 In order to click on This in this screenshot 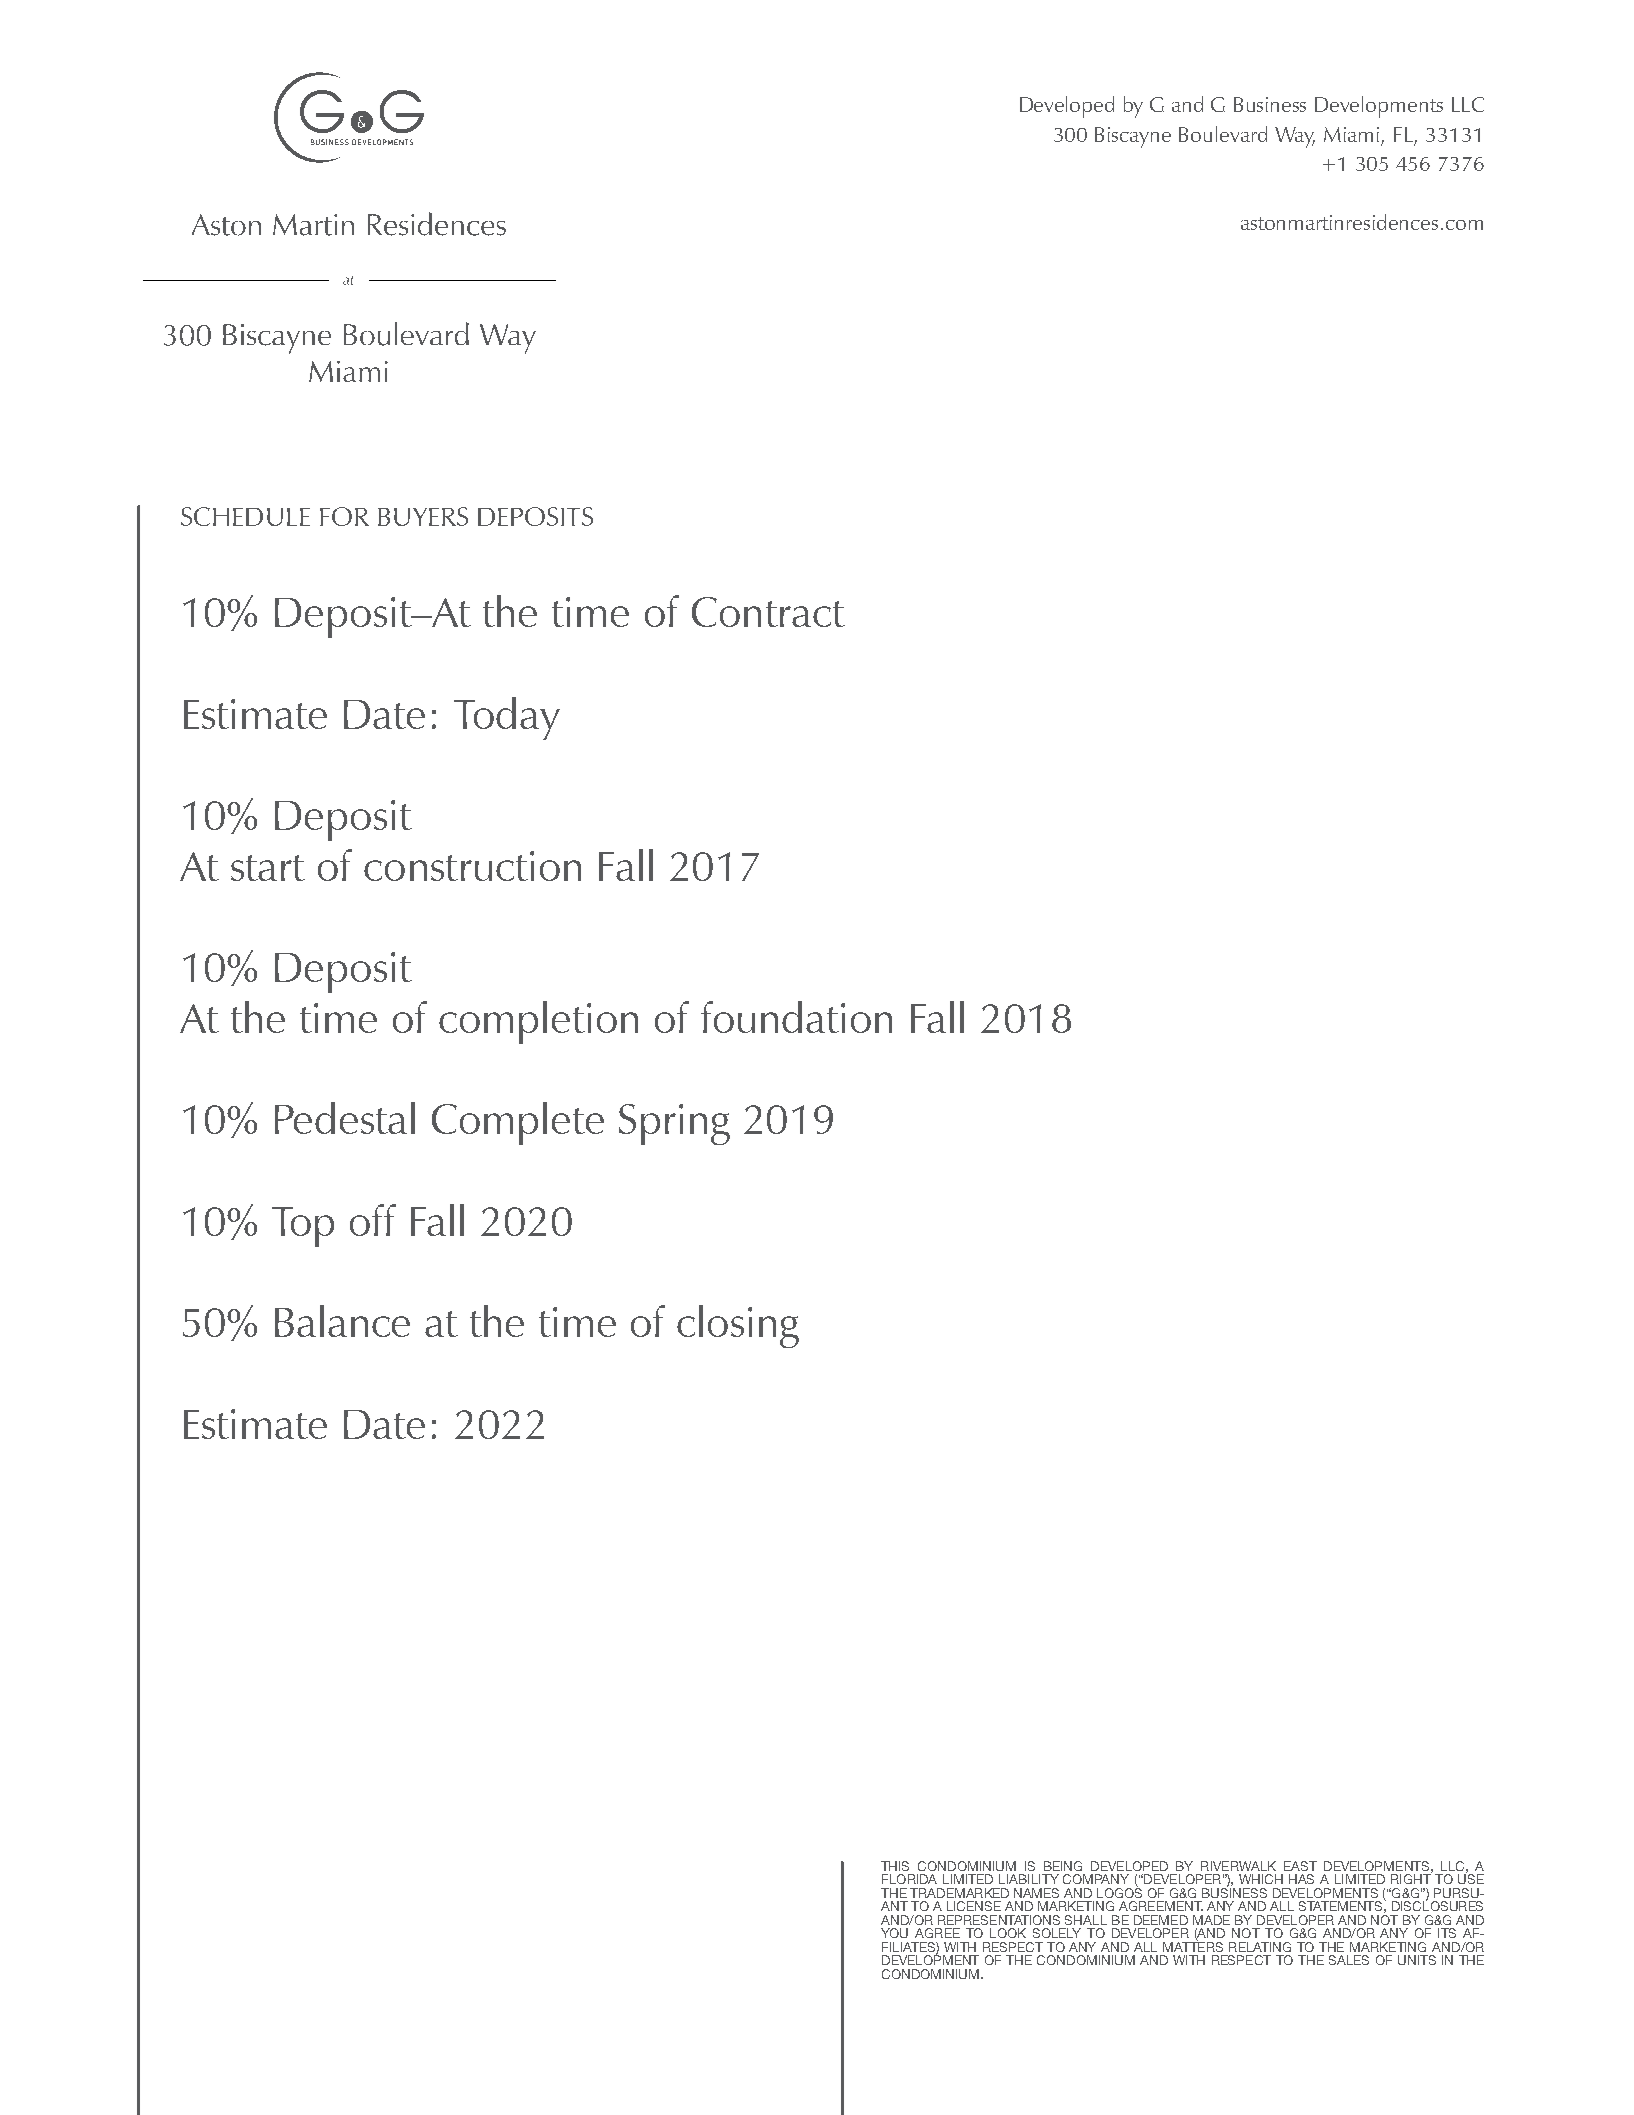, I will do `click(895, 1866)`.
